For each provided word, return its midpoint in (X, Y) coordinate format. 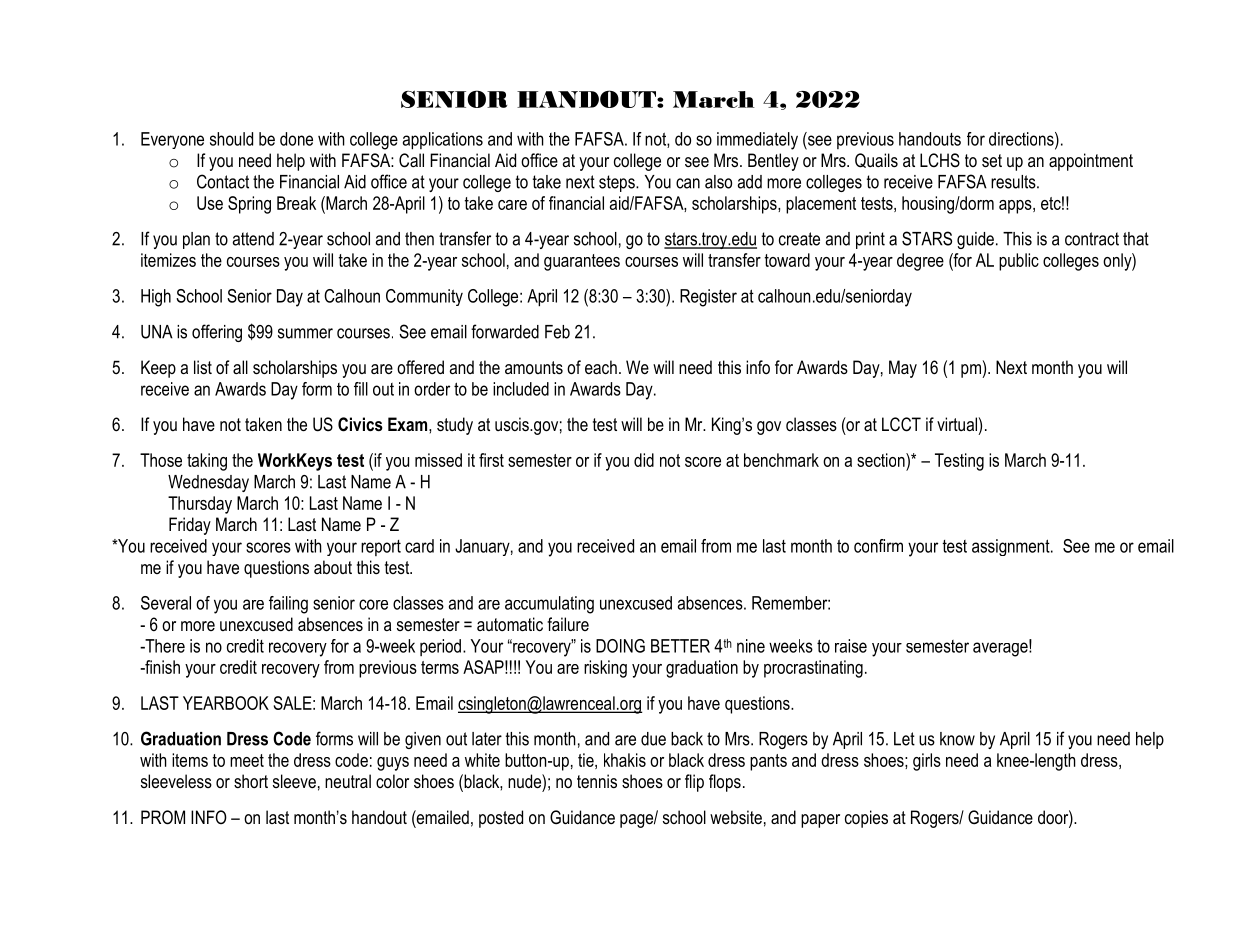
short (251, 781)
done (296, 139)
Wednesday (208, 483)
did (644, 460)
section (882, 460)
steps (618, 183)
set (992, 161)
